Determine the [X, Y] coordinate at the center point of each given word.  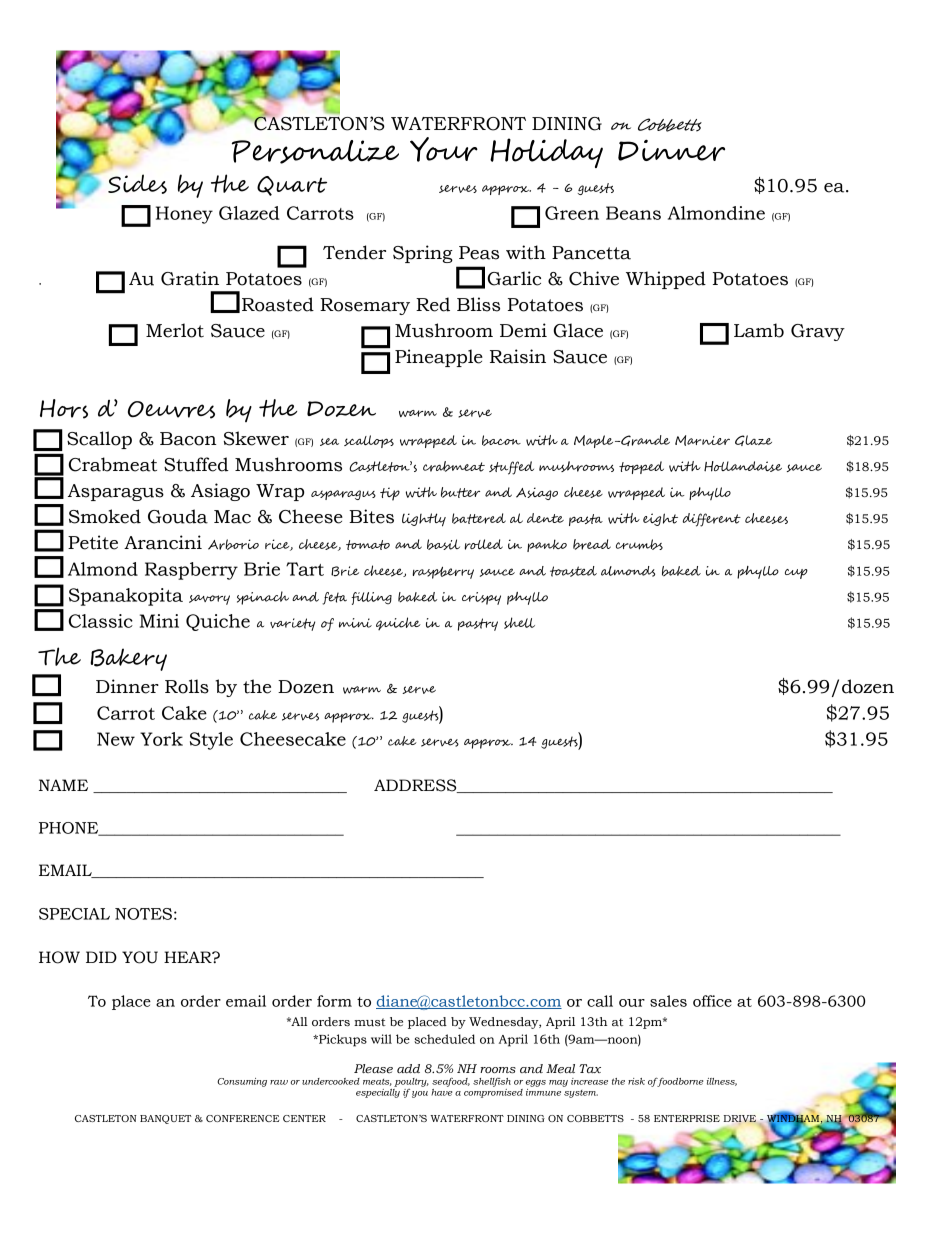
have [441, 1091]
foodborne [680, 1082]
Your [444, 149]
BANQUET [166, 1119]
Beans [633, 213]
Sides [137, 184]
